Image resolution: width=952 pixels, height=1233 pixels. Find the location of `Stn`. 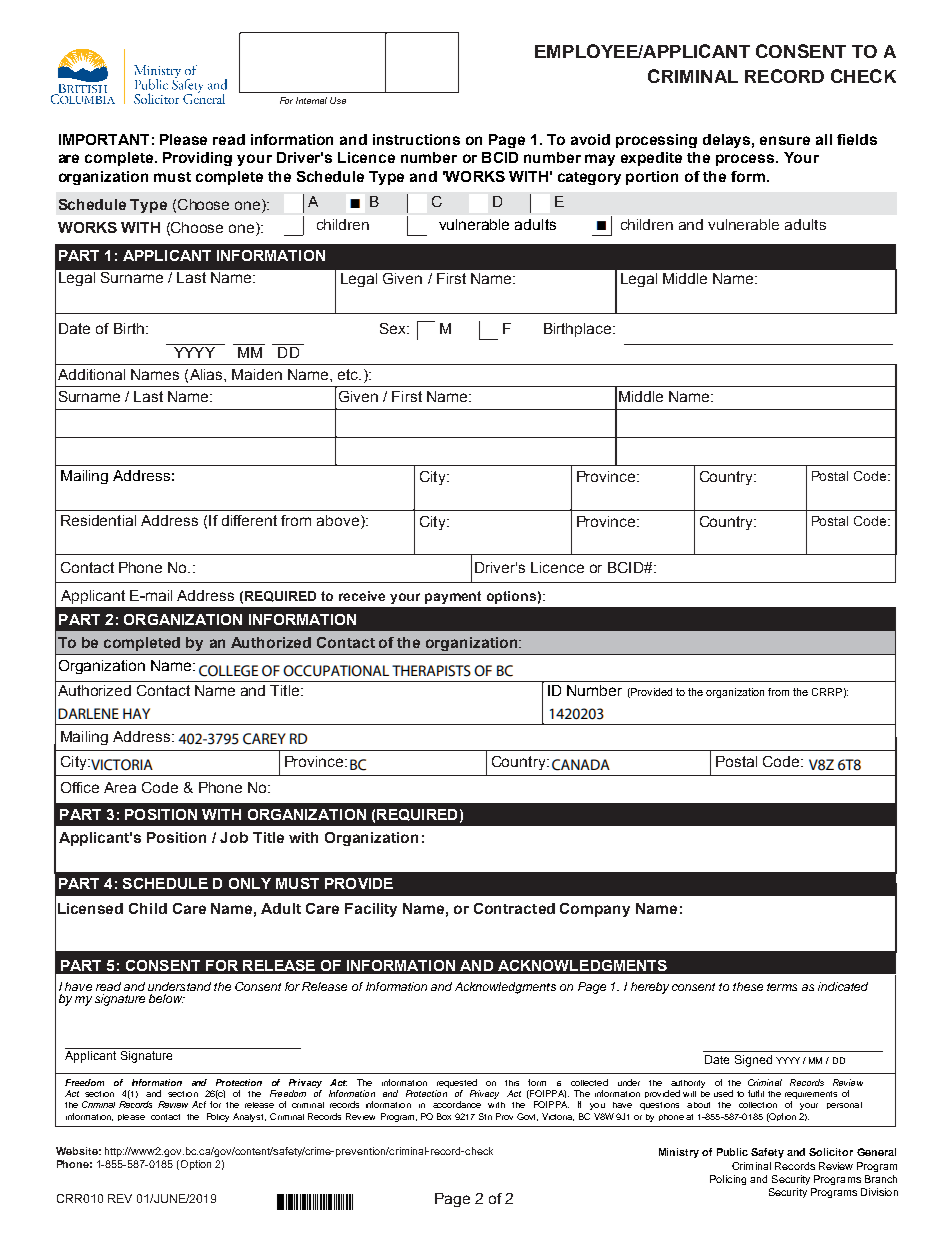

Stn is located at coordinates (485, 1116).
